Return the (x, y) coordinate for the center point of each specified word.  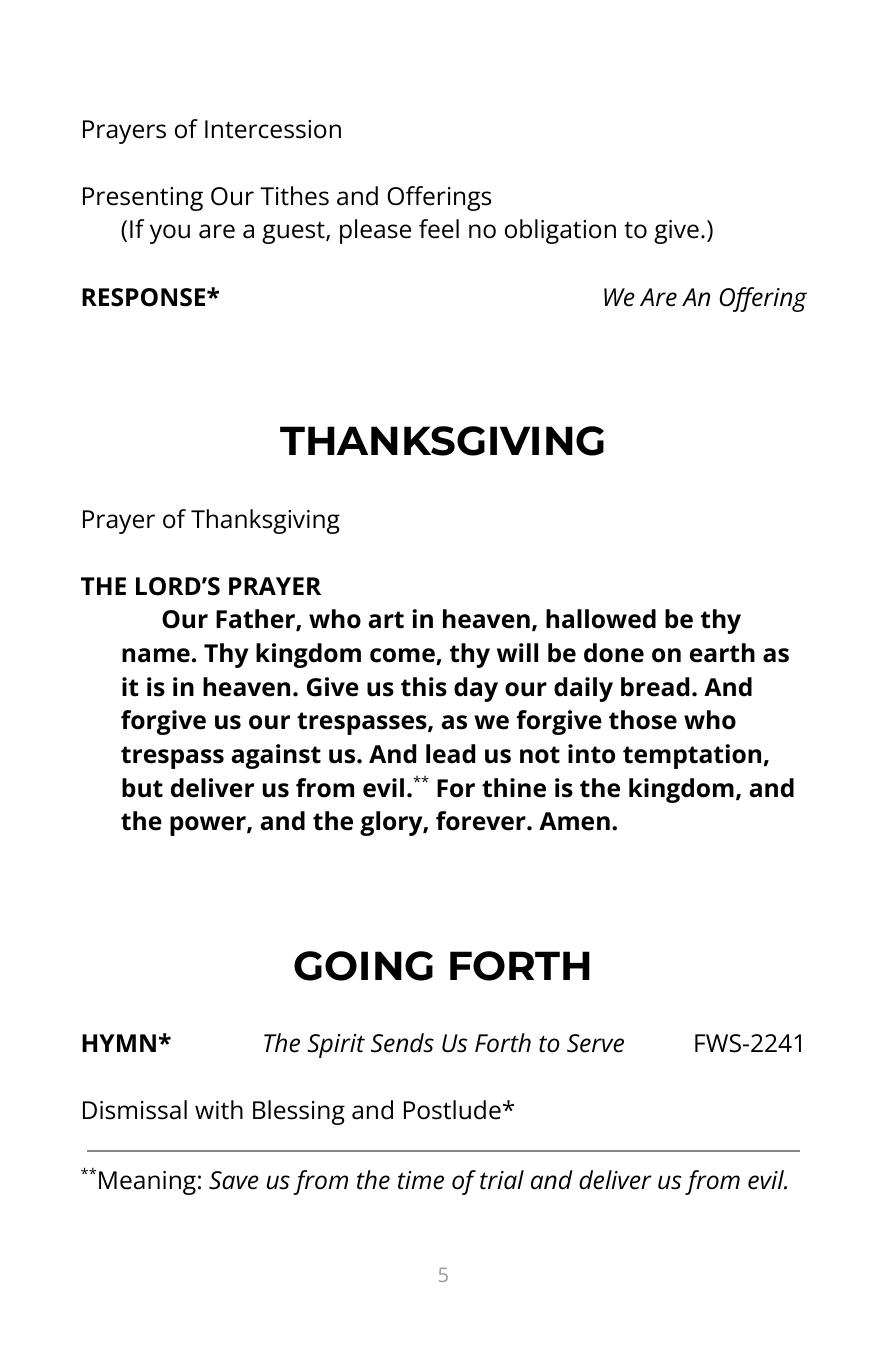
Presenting (143, 199)
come (403, 656)
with (219, 1110)
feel (439, 229)
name (156, 655)
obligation (560, 231)
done (614, 653)
